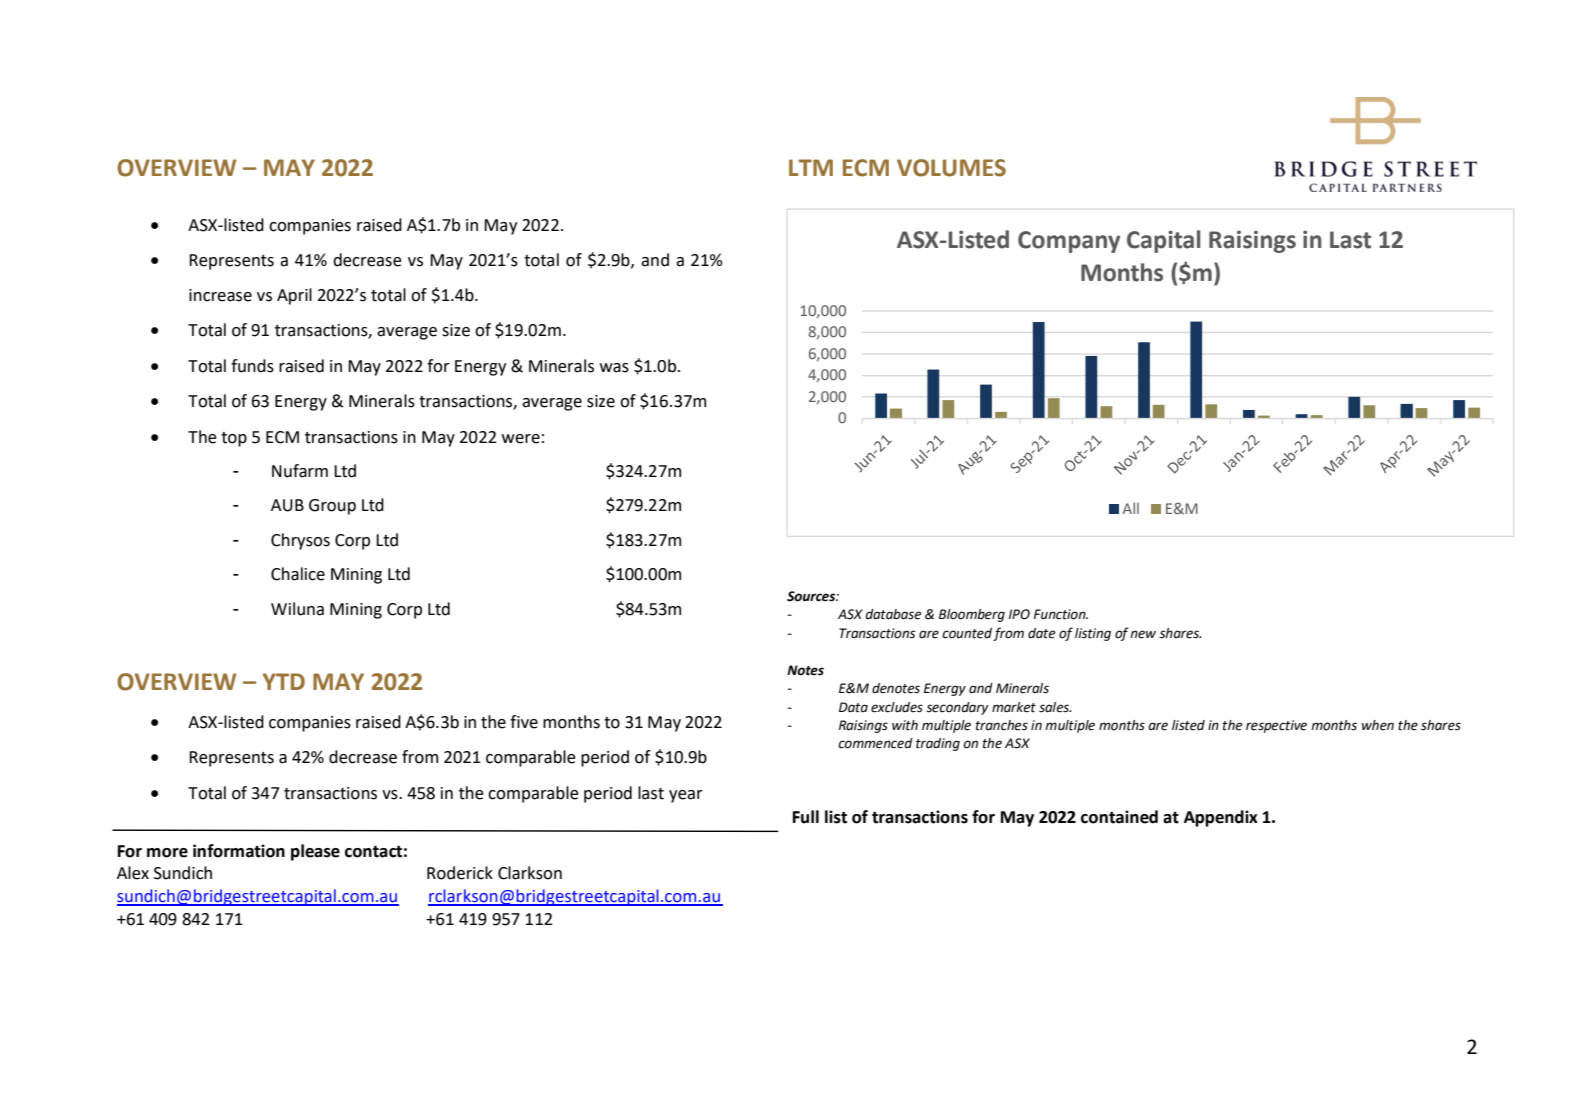  What do you see at coordinates (1130, 508) in the screenshot?
I see `All` at bounding box center [1130, 508].
